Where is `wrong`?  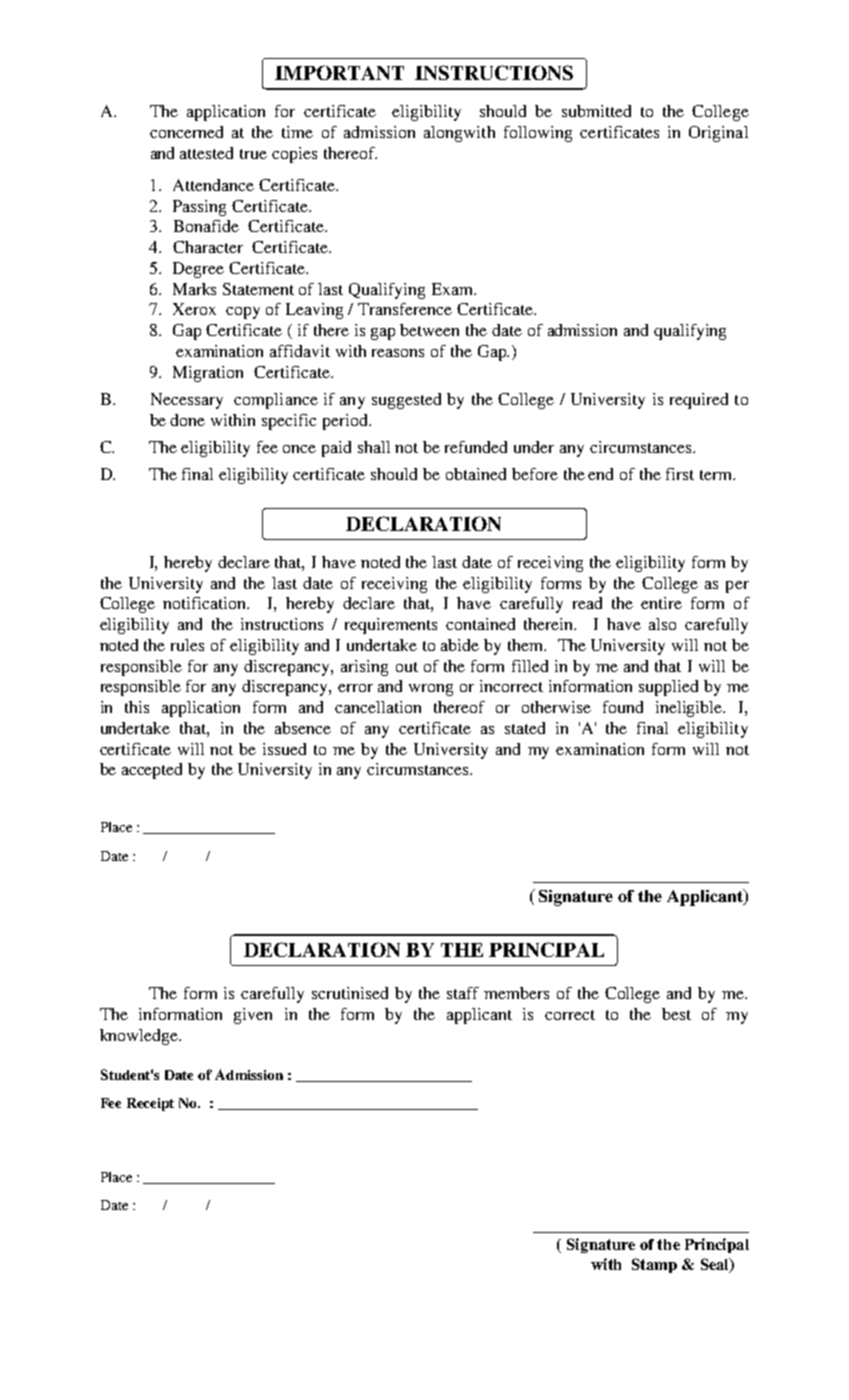
wrong is located at coordinates (431, 690).
